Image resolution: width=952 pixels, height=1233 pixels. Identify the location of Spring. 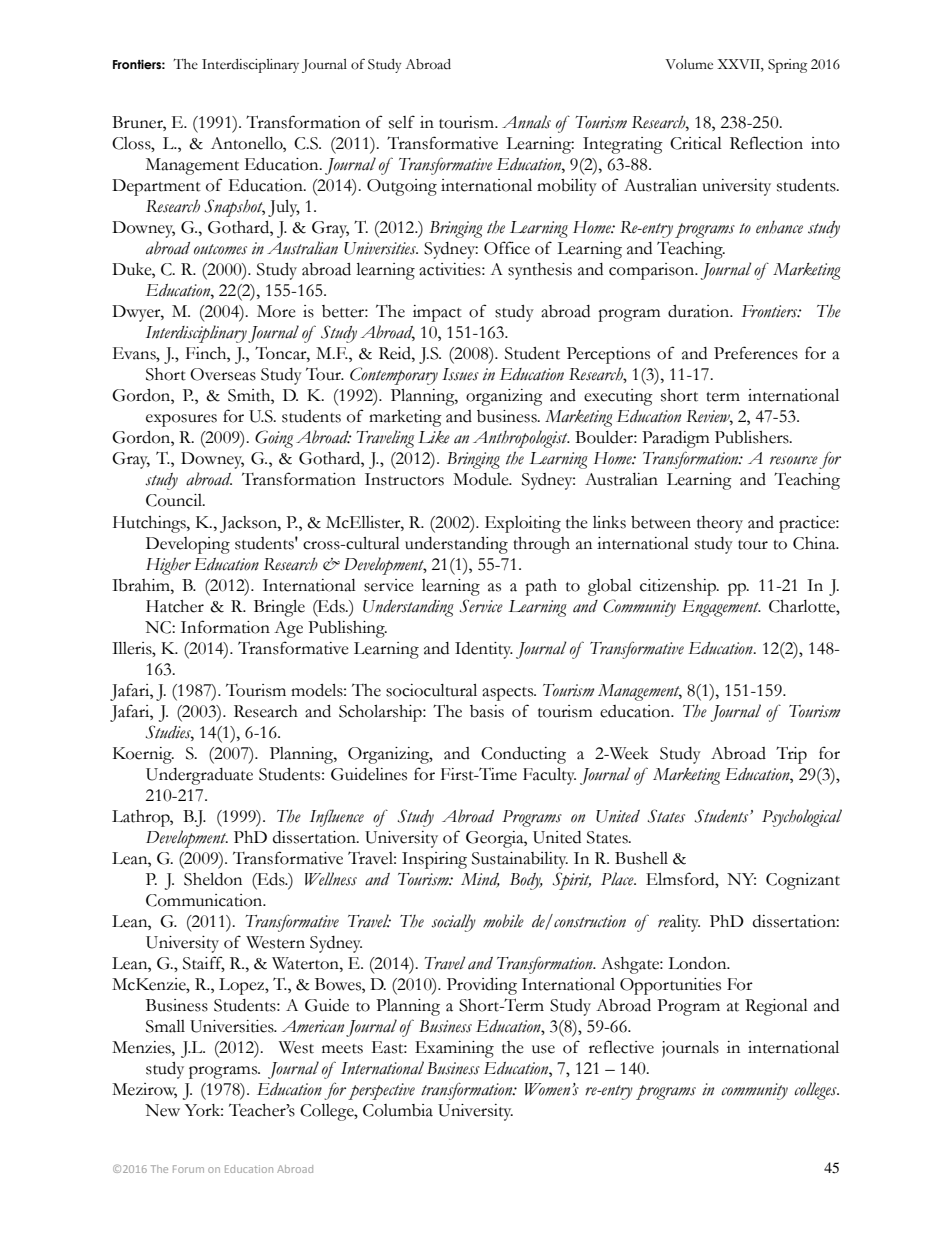
(787, 66).
